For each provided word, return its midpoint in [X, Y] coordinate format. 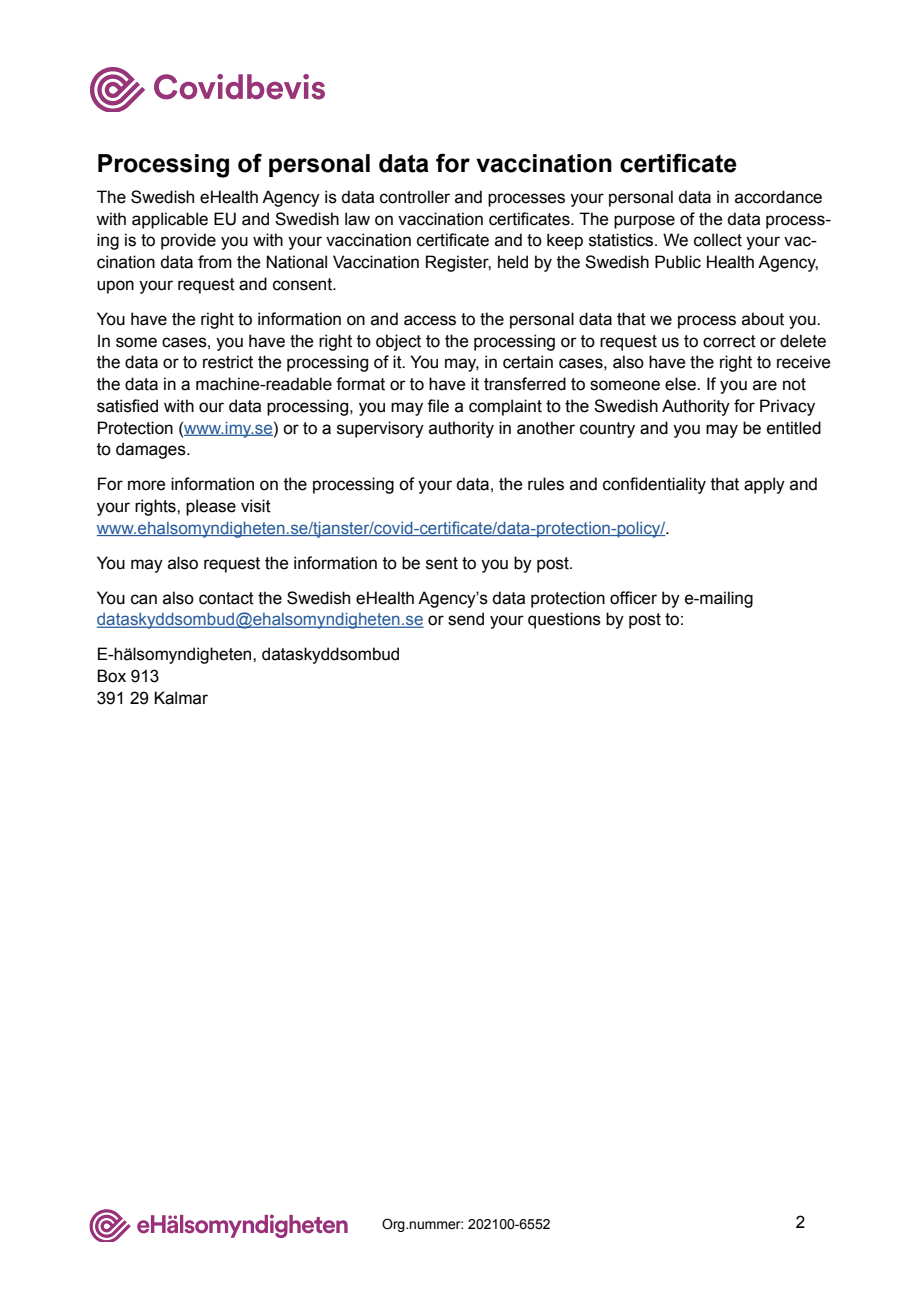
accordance [778, 197]
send [466, 619]
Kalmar [181, 698]
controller [415, 197]
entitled [794, 428]
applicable [170, 220]
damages [152, 450]
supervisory [380, 429]
